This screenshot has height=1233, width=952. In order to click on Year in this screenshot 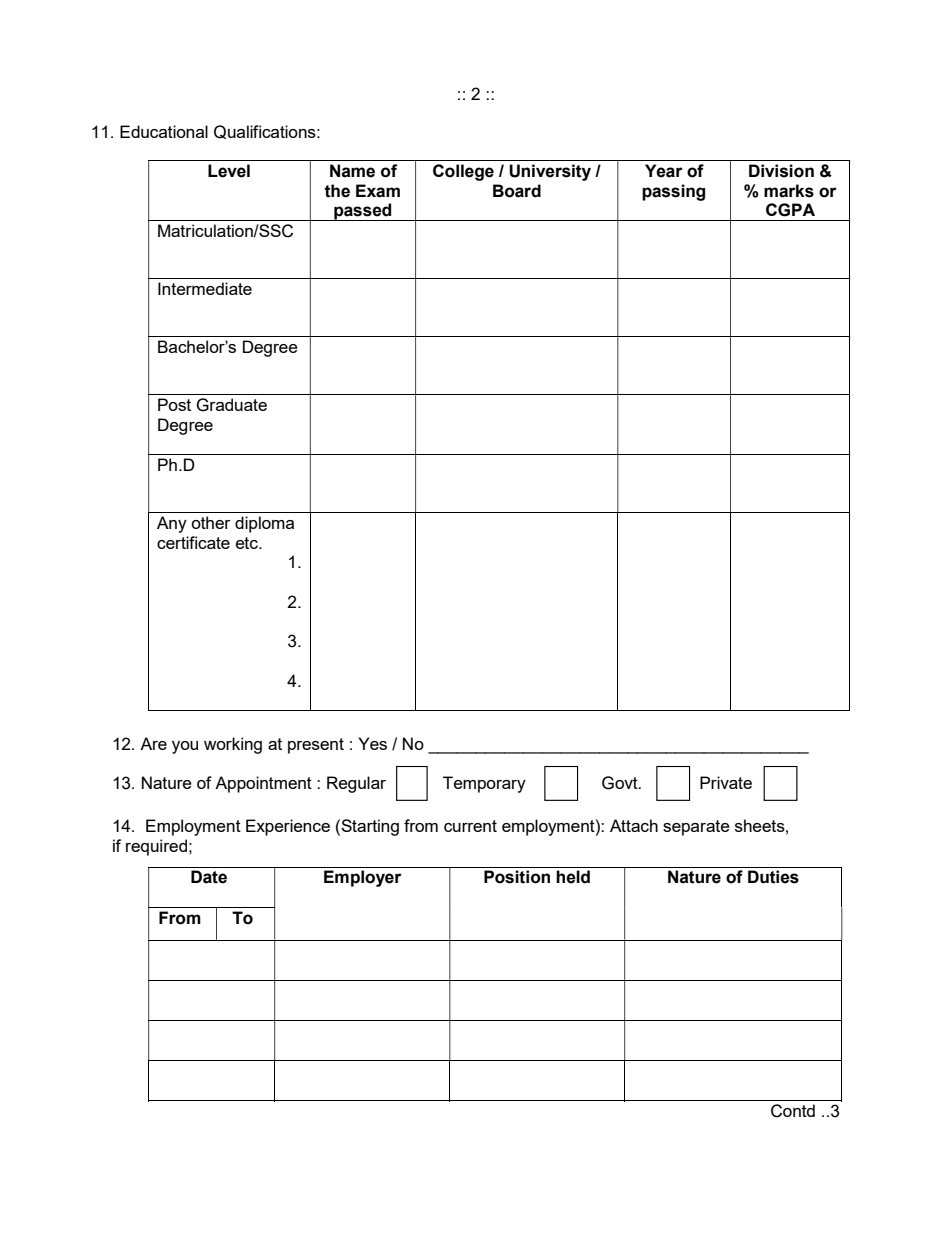, I will do `click(664, 171)`.
